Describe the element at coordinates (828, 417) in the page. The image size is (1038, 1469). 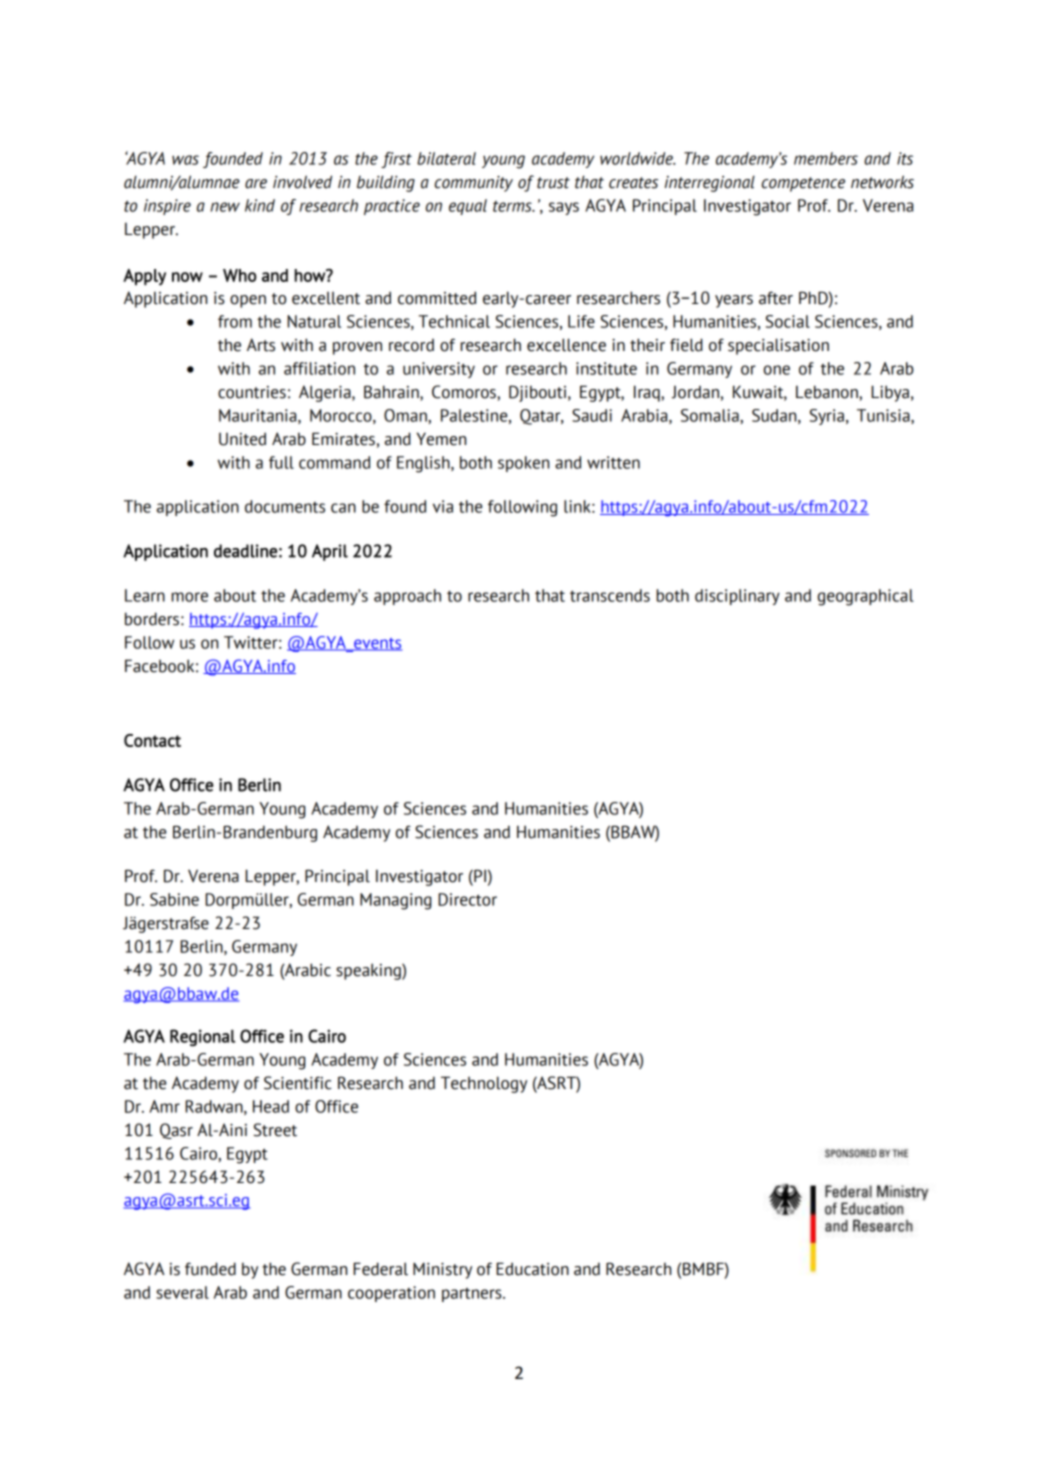
I see `Syria` at that location.
